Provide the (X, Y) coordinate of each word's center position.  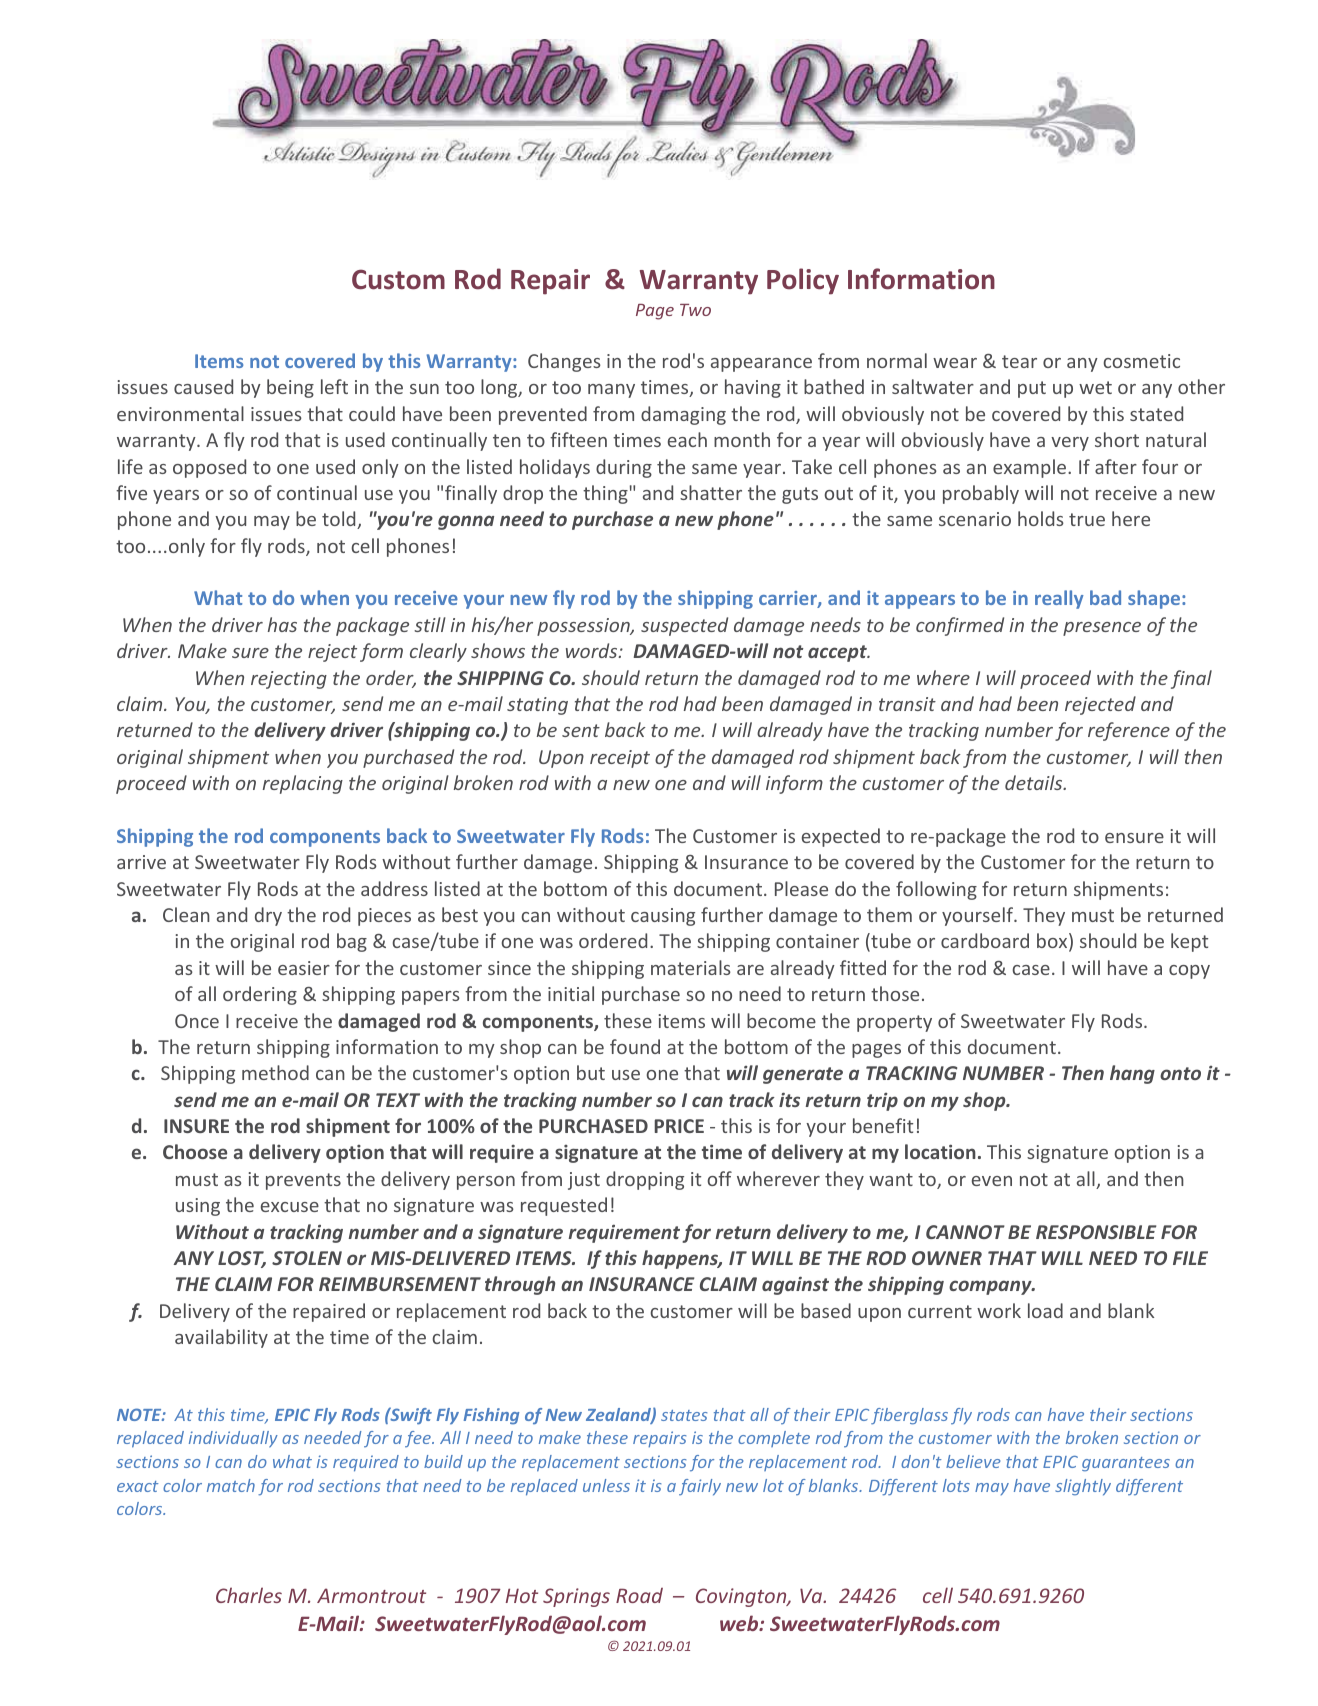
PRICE (679, 1126)
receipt (620, 759)
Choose (195, 1151)
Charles (249, 1595)
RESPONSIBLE (1096, 1232)
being (290, 388)
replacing (303, 784)
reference (1129, 731)
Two (695, 310)
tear (1019, 361)
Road (639, 1595)
